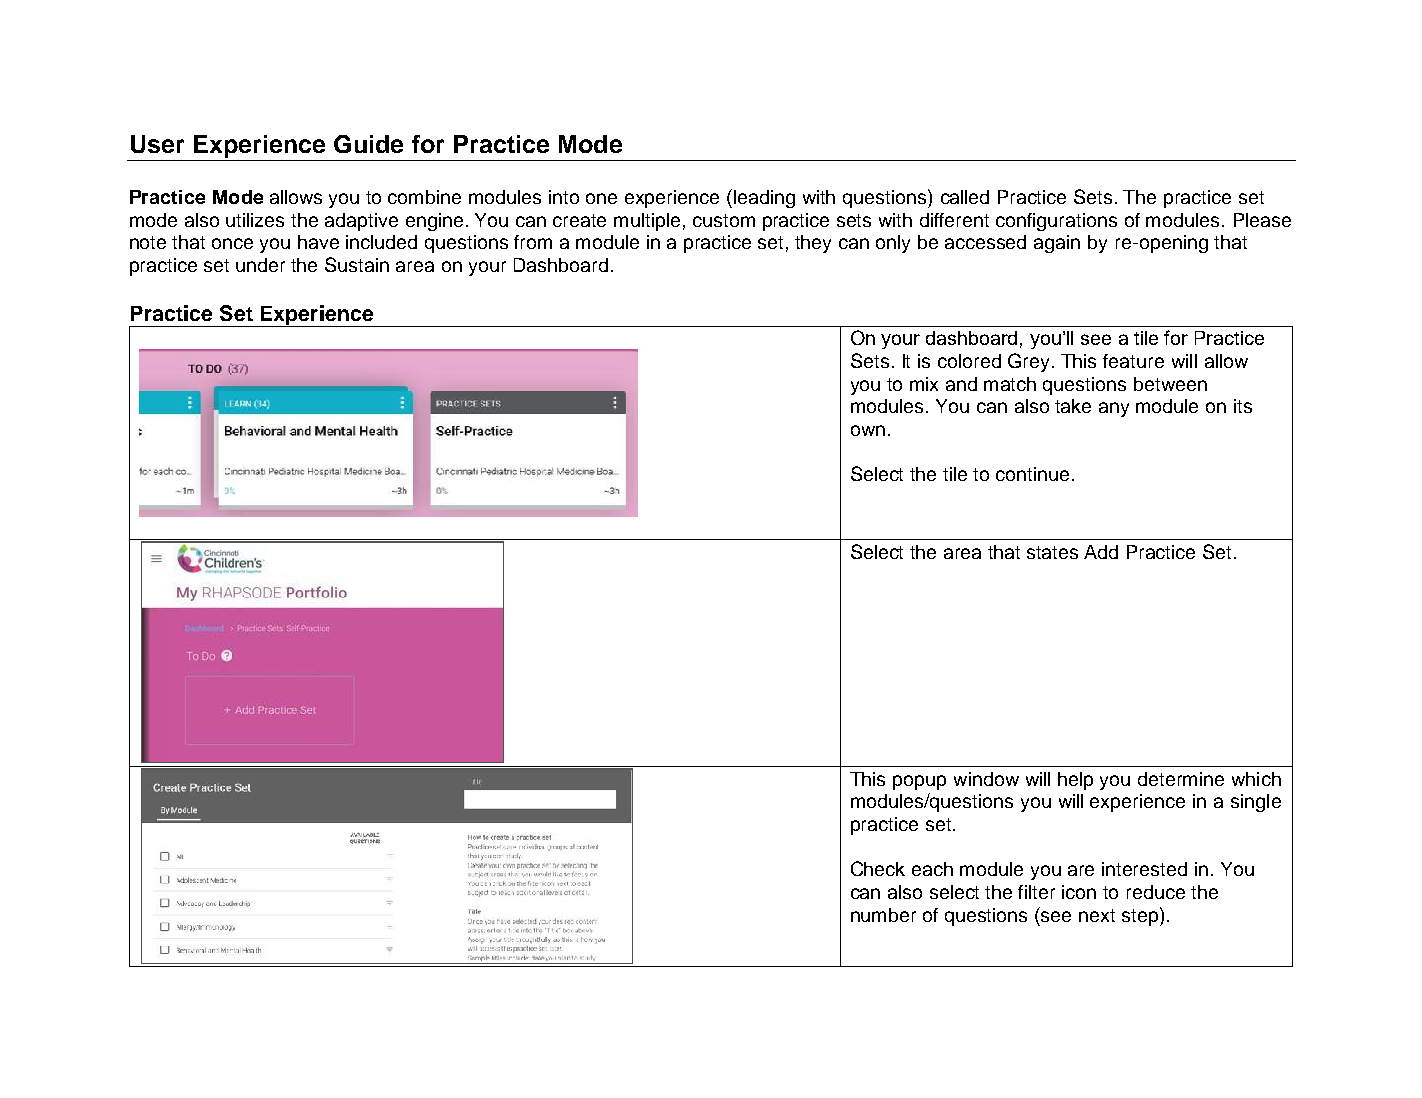 The width and height of the screenshot is (1422, 1098). Describe the element at coordinates (368, 144) in the screenshot. I see `Guide` at that location.
